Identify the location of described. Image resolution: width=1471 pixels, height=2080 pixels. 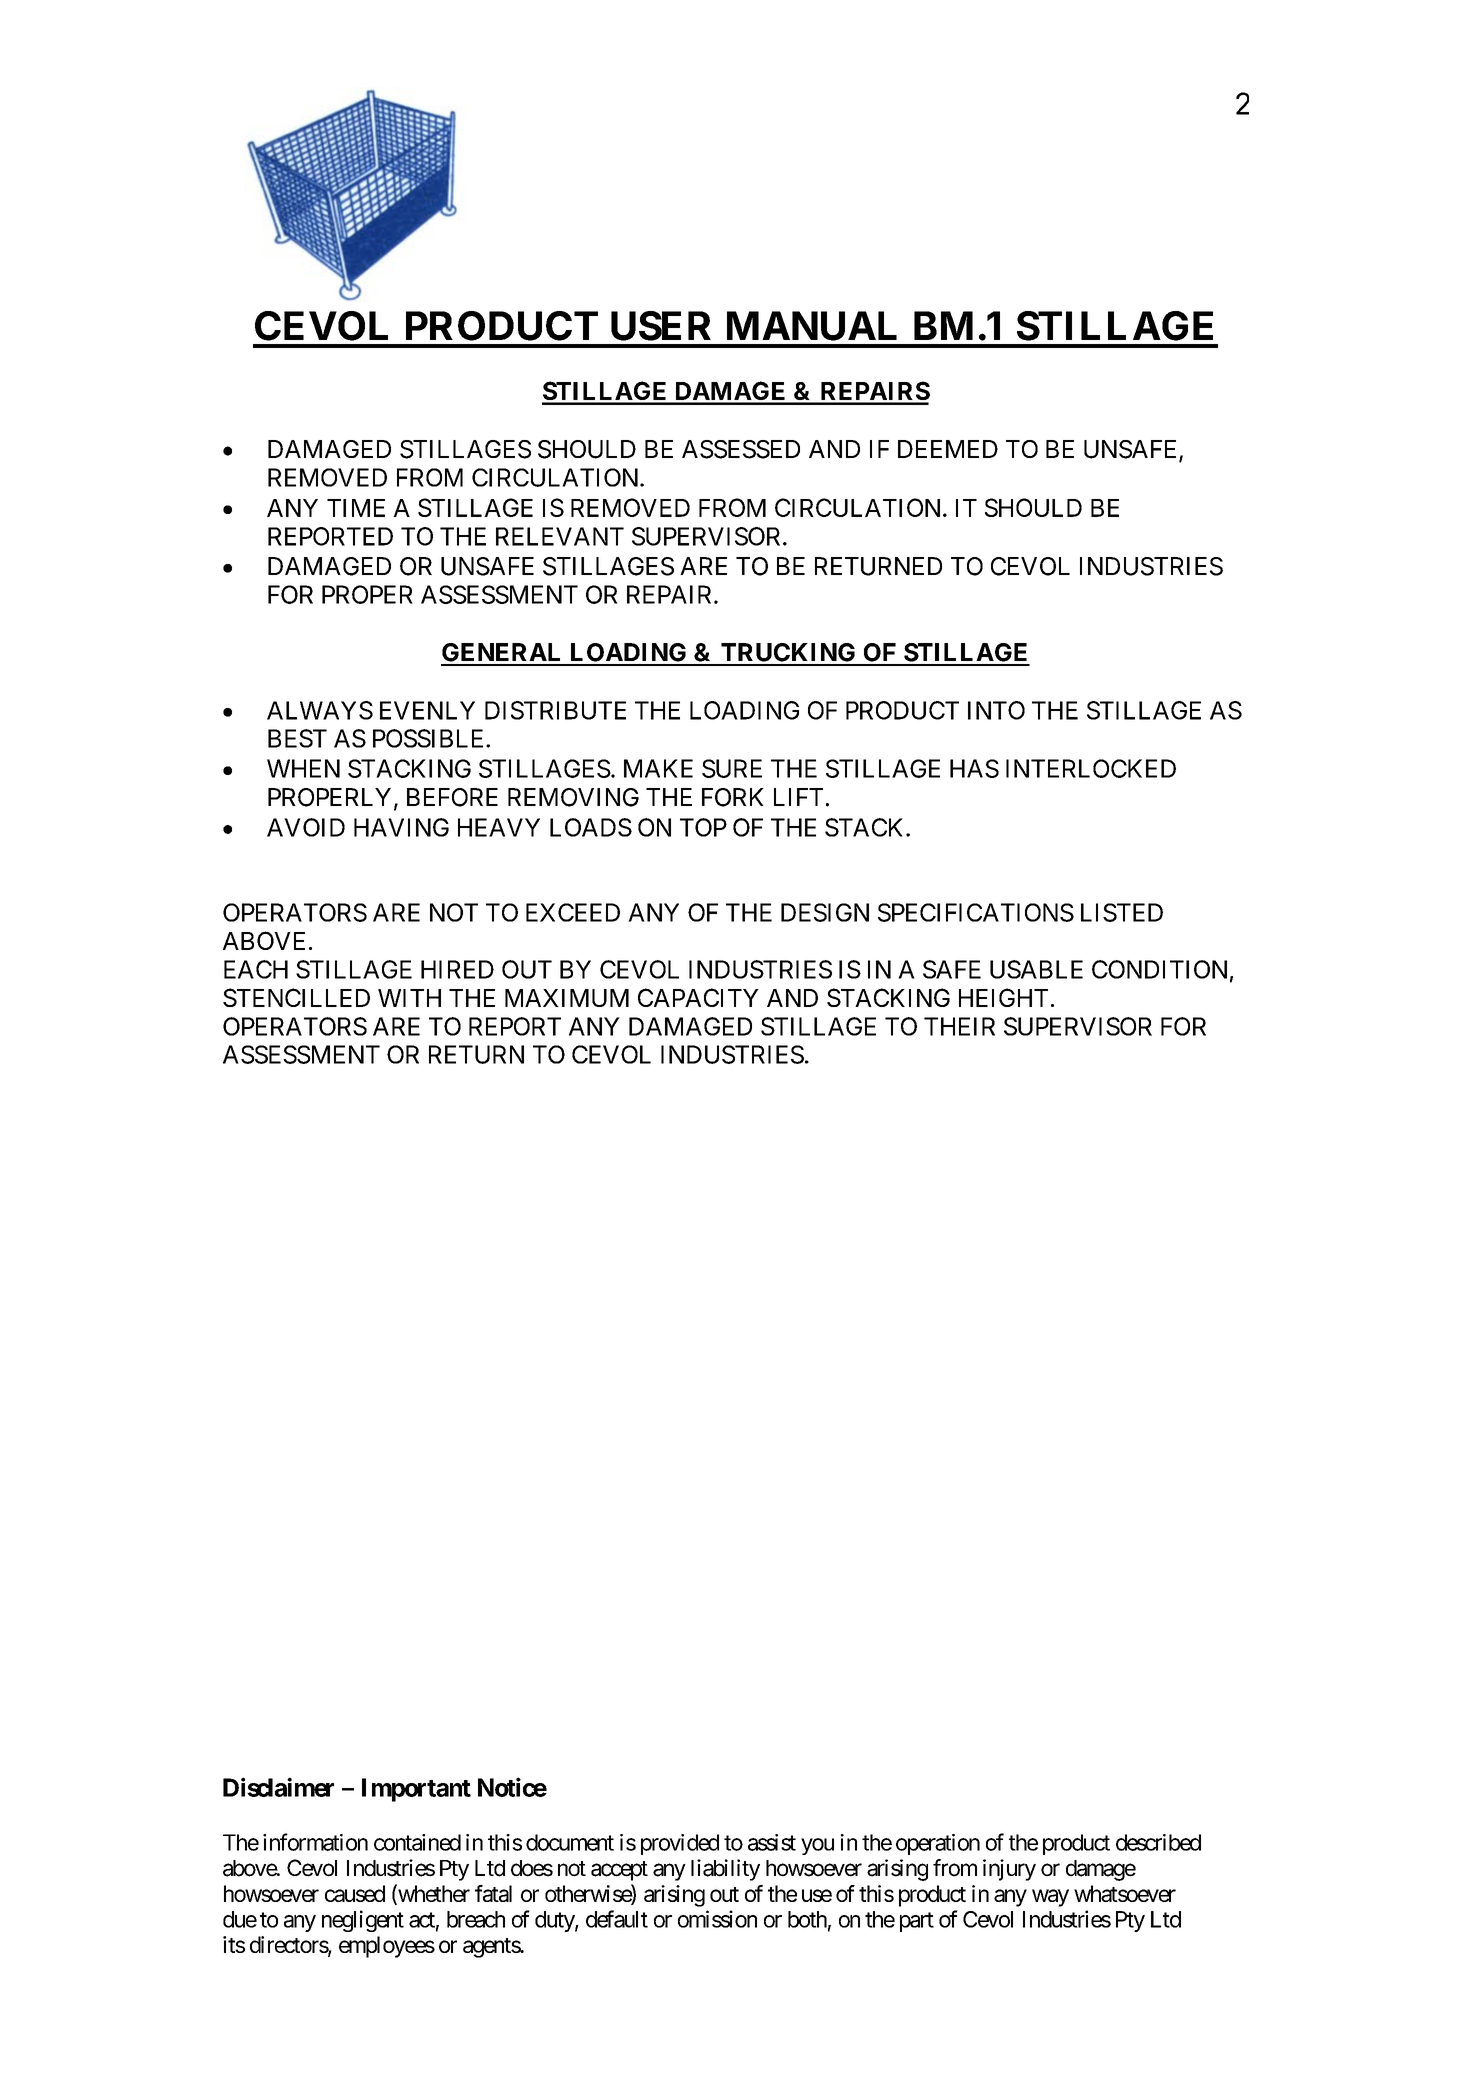
(1158, 1842).
